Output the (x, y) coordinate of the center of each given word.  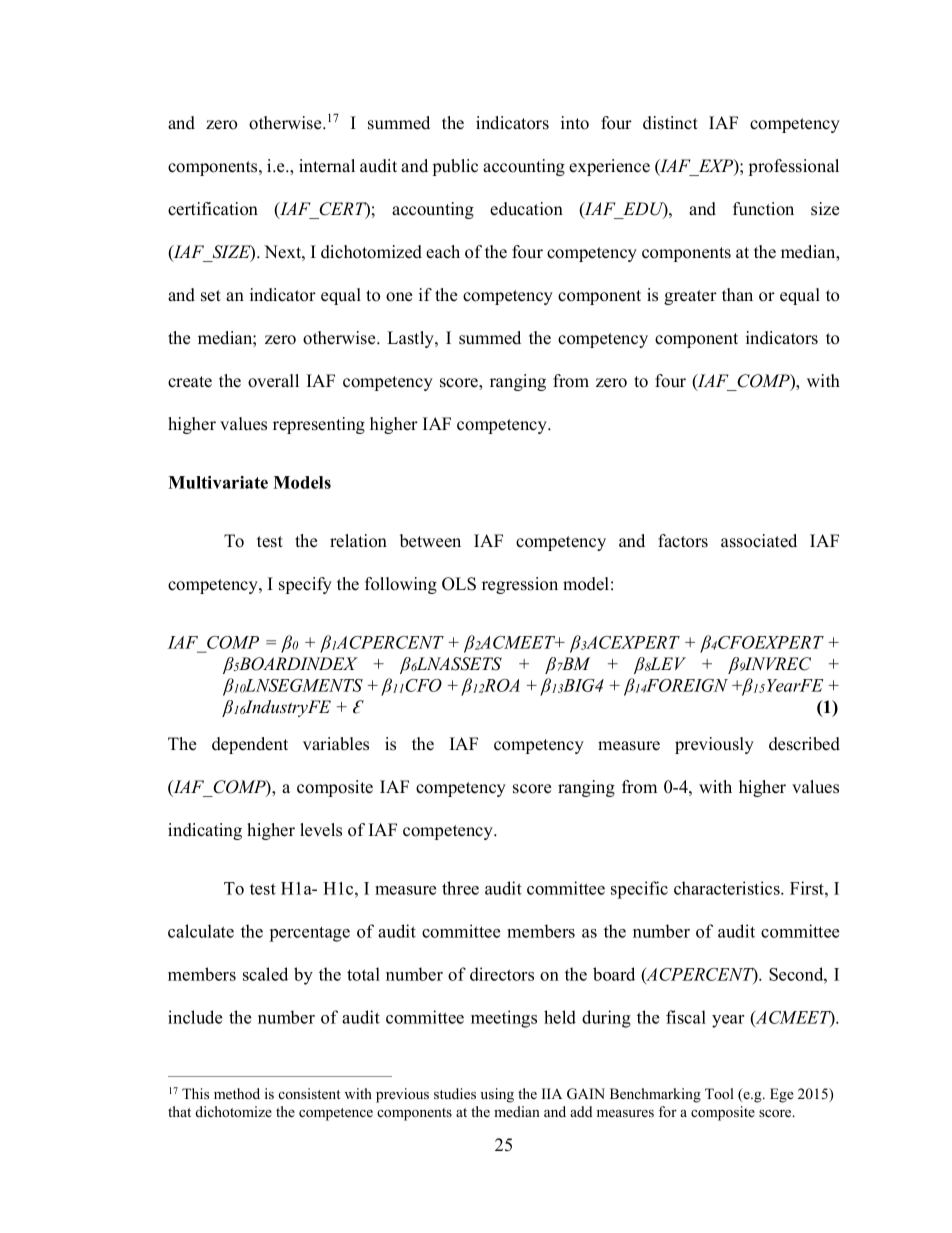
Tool (719, 1093)
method (237, 1093)
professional (794, 167)
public (455, 167)
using (497, 1095)
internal (327, 166)
